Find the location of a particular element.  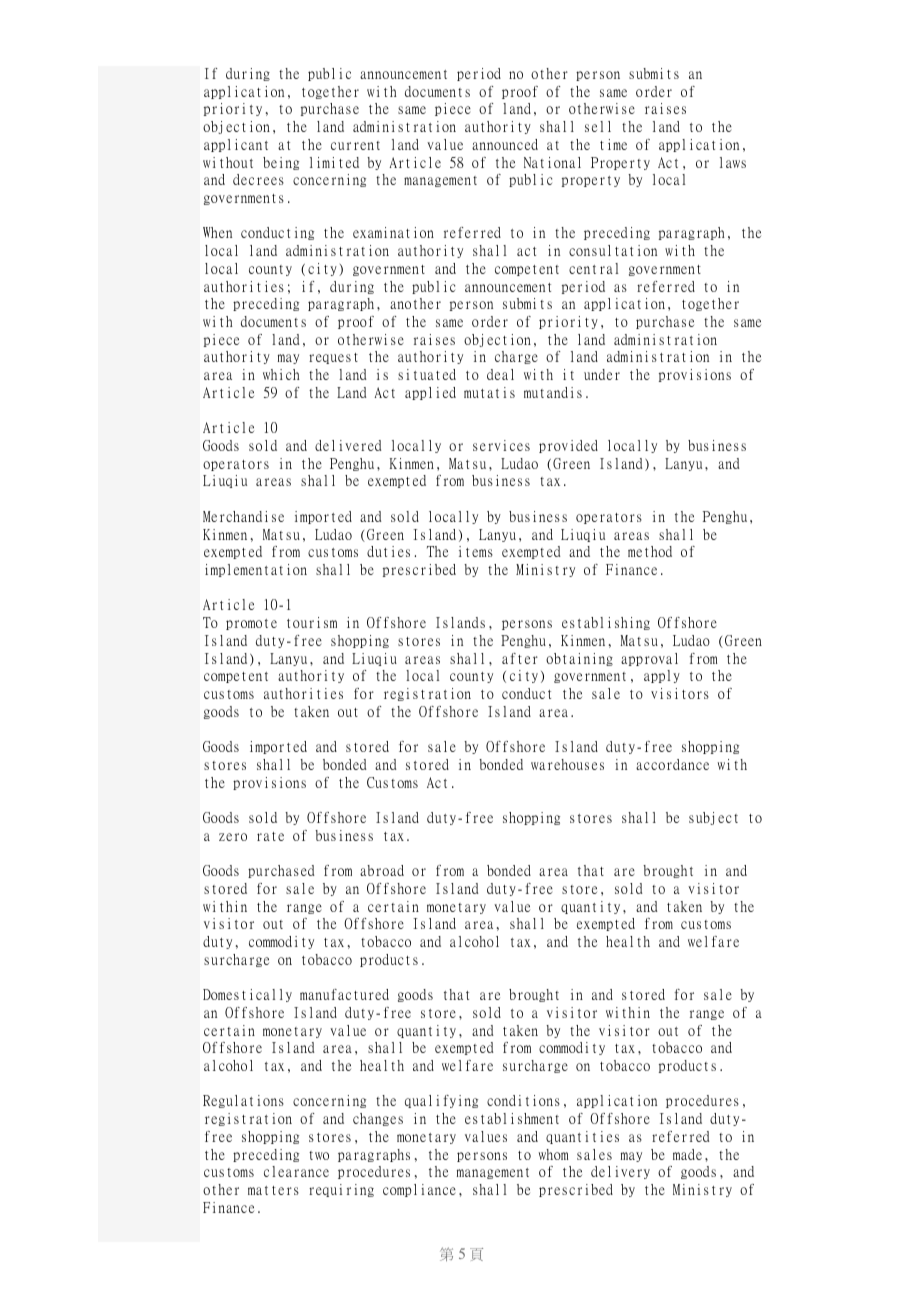

clearance is located at coordinates (296, 1171).
